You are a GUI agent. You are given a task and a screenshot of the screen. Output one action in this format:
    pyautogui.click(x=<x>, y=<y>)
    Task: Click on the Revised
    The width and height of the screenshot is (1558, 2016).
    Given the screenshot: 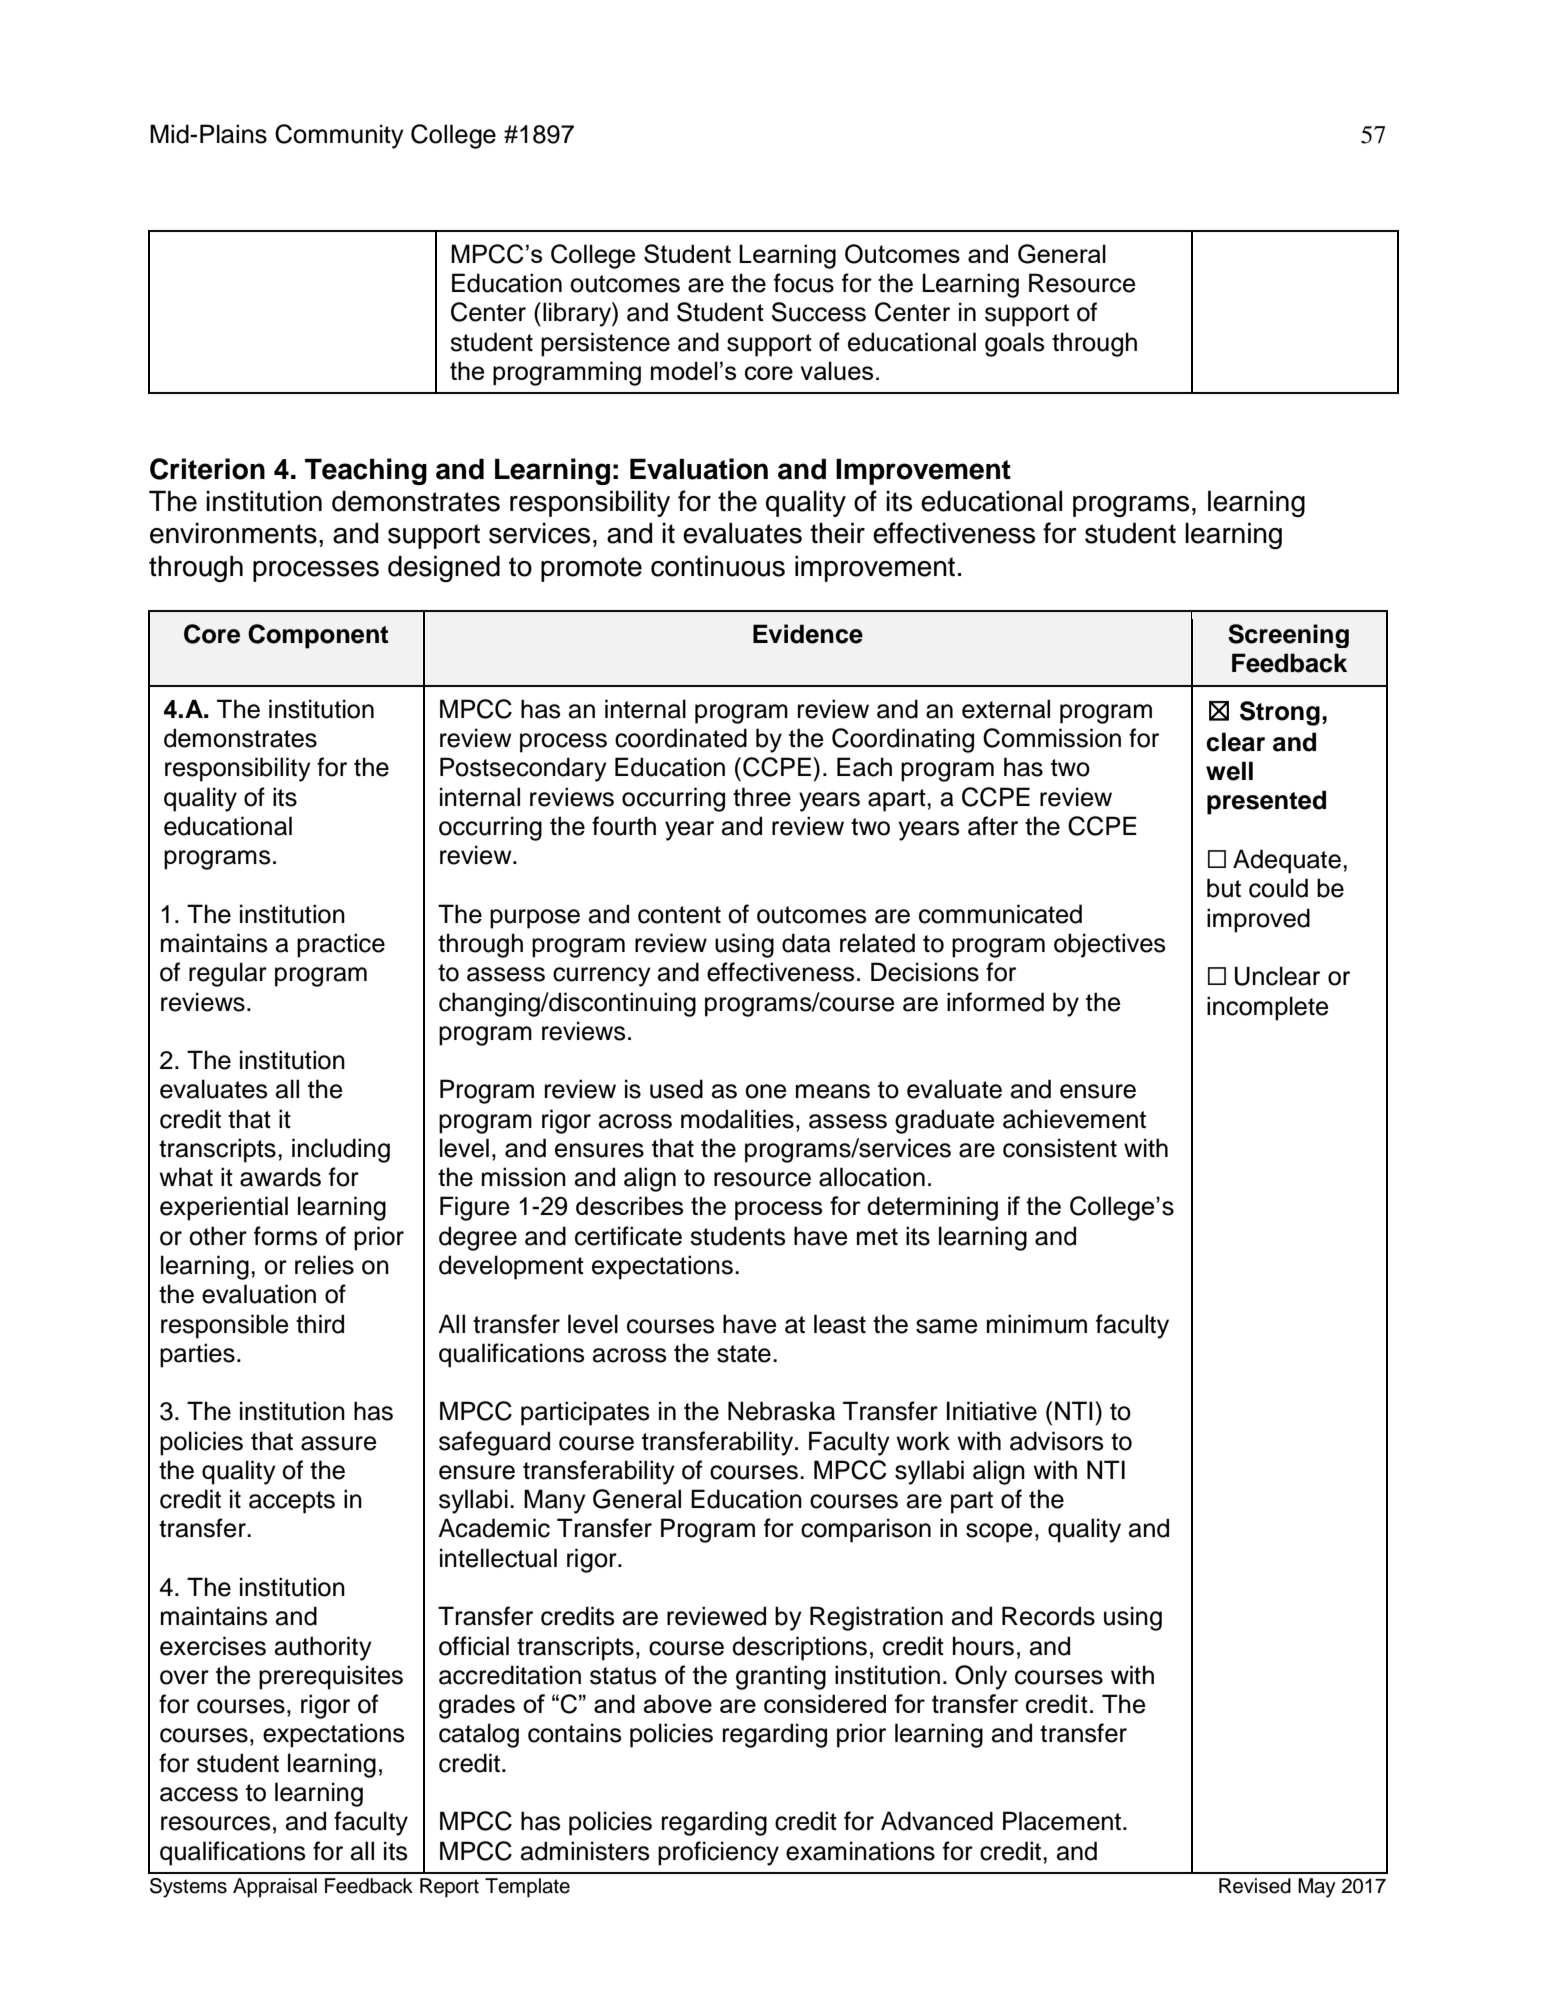 What is the action you would take?
    pyautogui.click(x=1255, y=1886)
